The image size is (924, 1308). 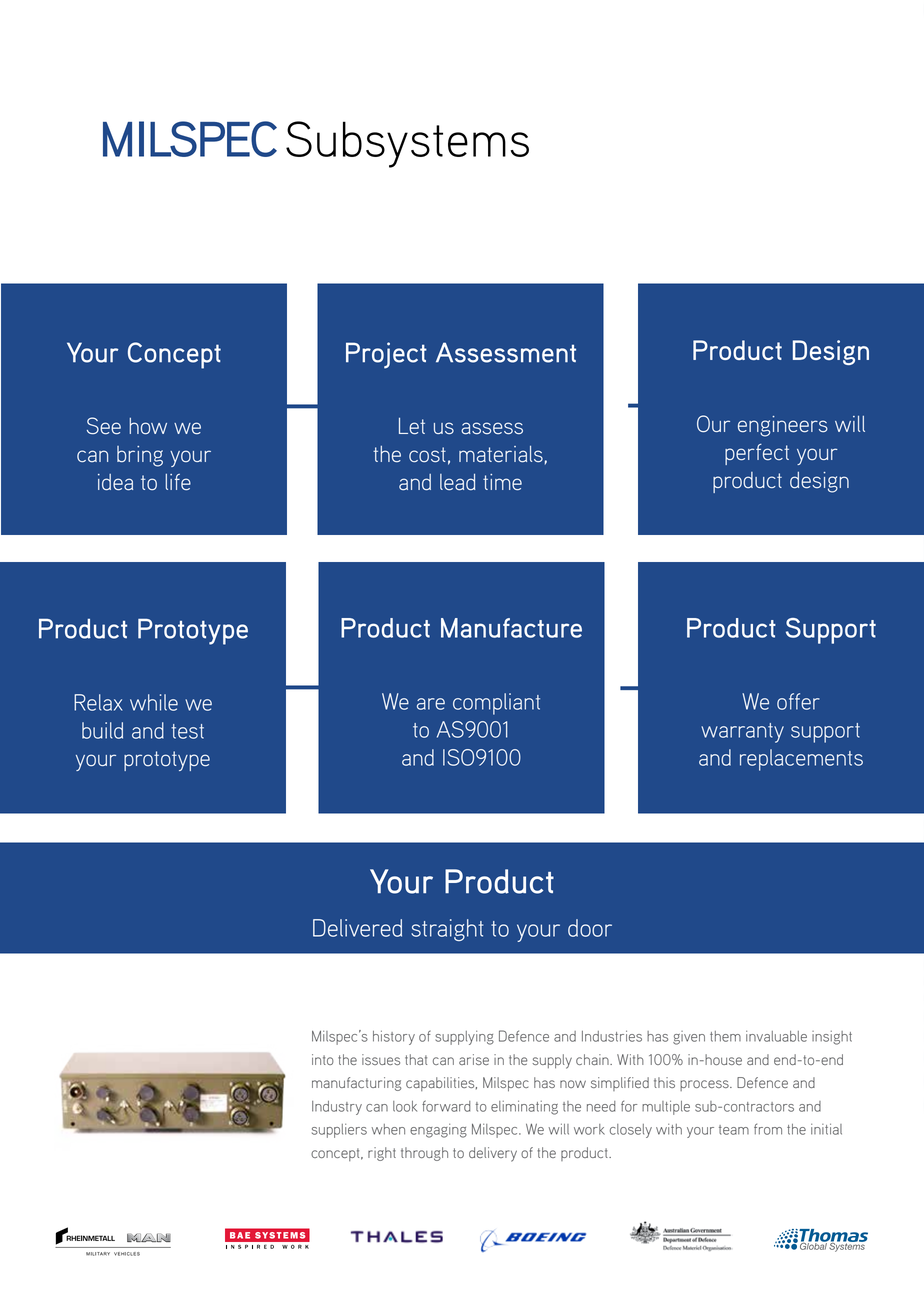 What do you see at coordinates (783, 426) in the page?
I see `engineers` at bounding box center [783, 426].
